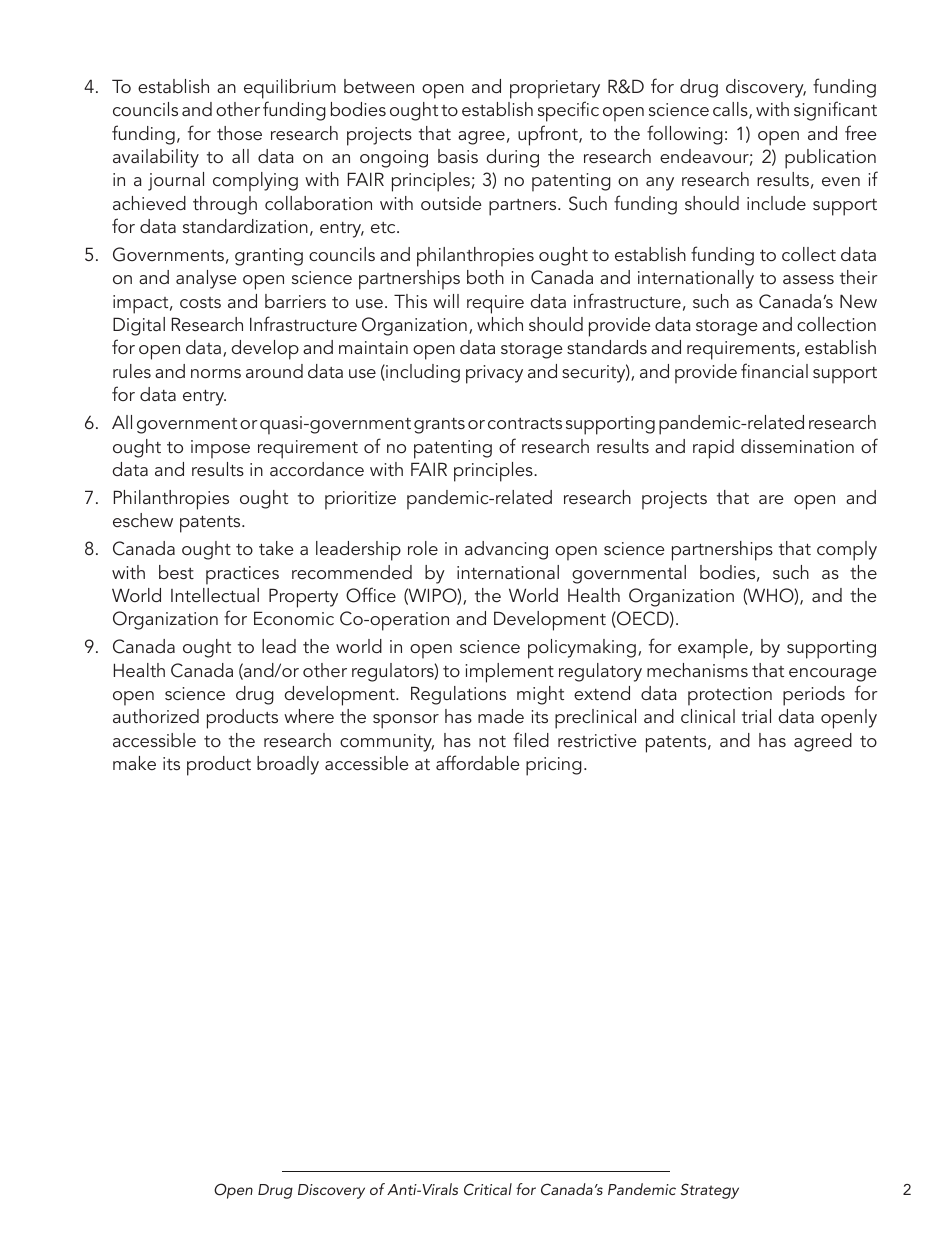 This page has width=952, height=1233. I want to click on implement, so click(509, 673).
